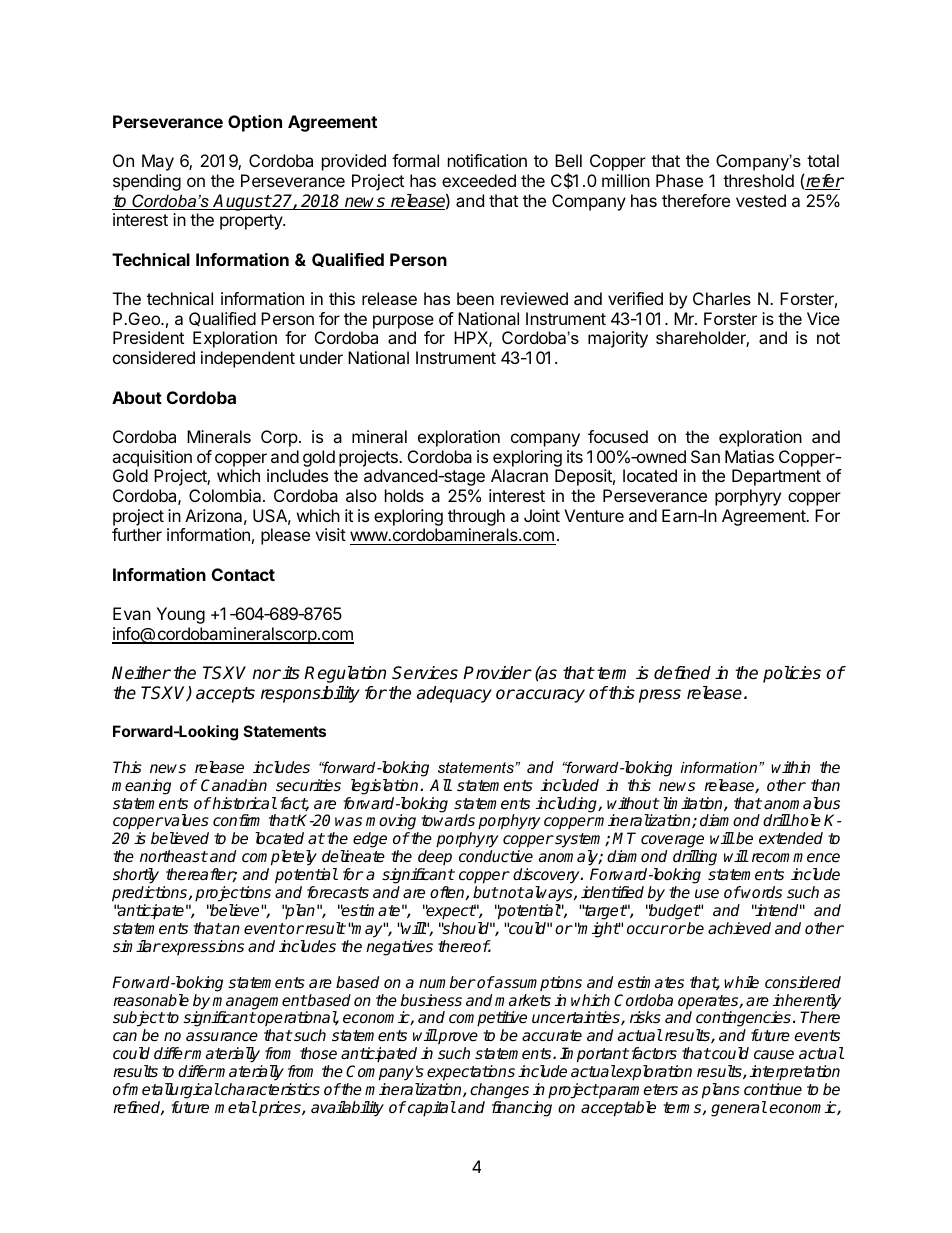  I want to click on notification, so click(487, 160).
